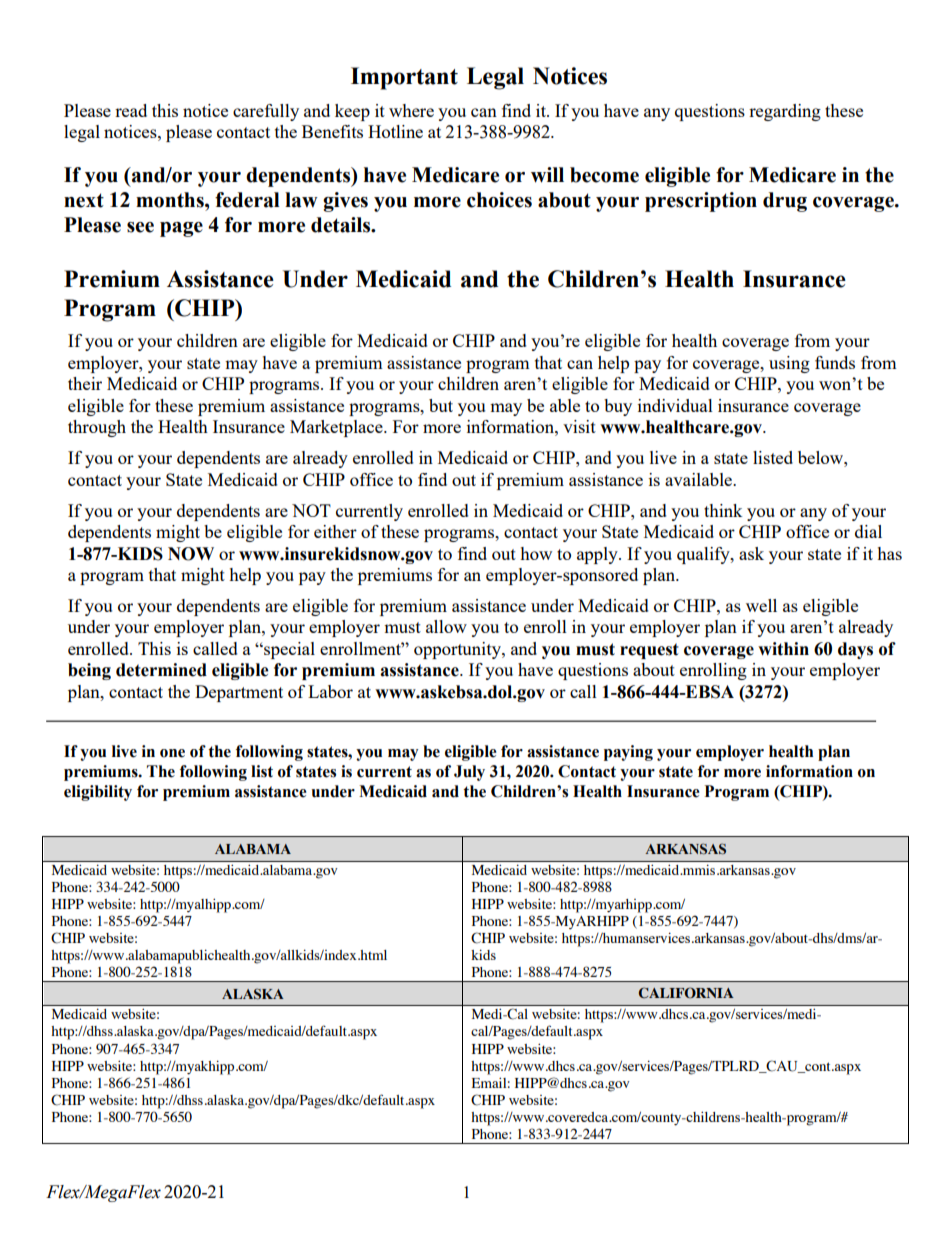 The width and height of the screenshot is (952, 1233). I want to click on dial, so click(868, 531).
